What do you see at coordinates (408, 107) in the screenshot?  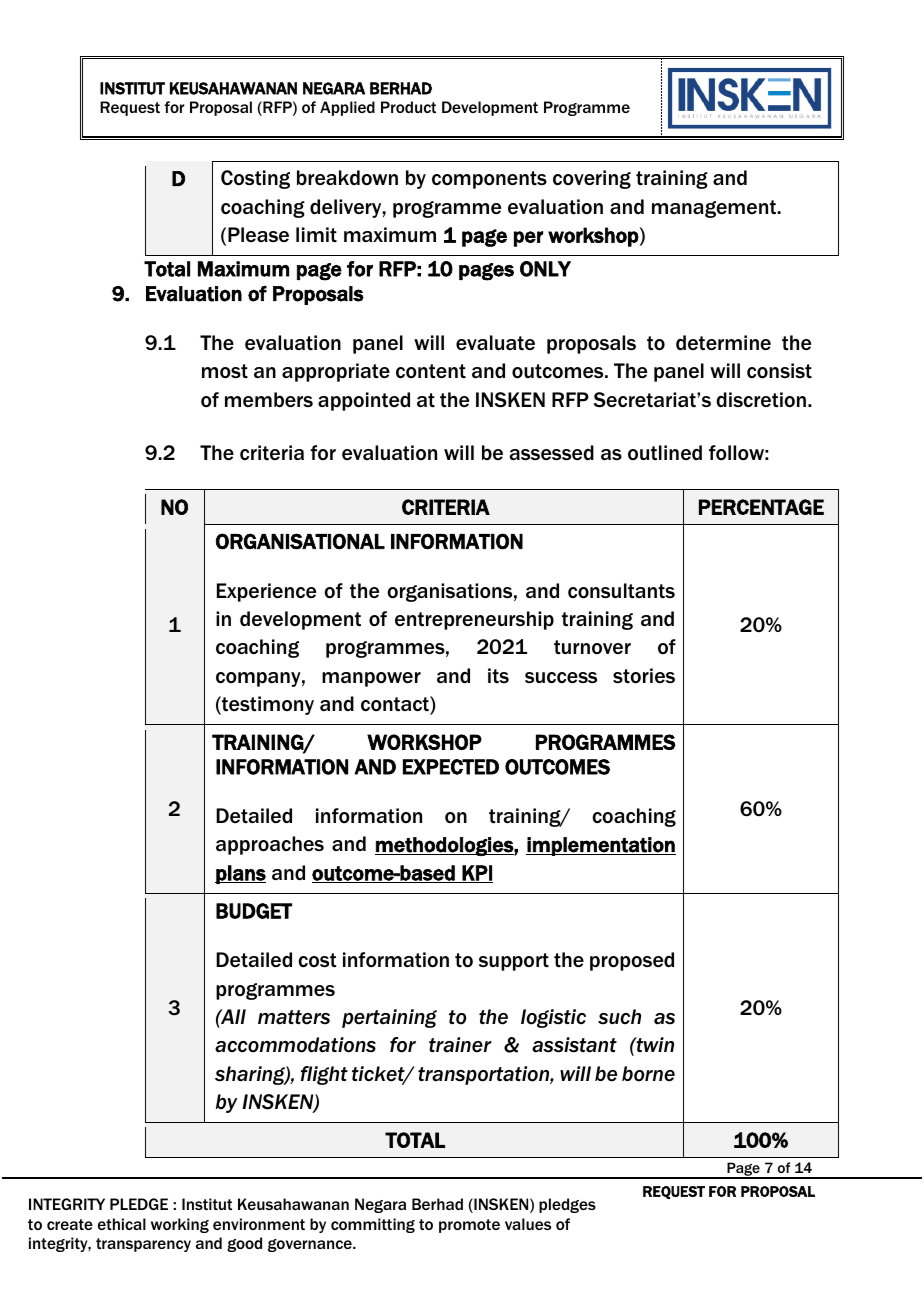 I see `Product` at bounding box center [408, 107].
